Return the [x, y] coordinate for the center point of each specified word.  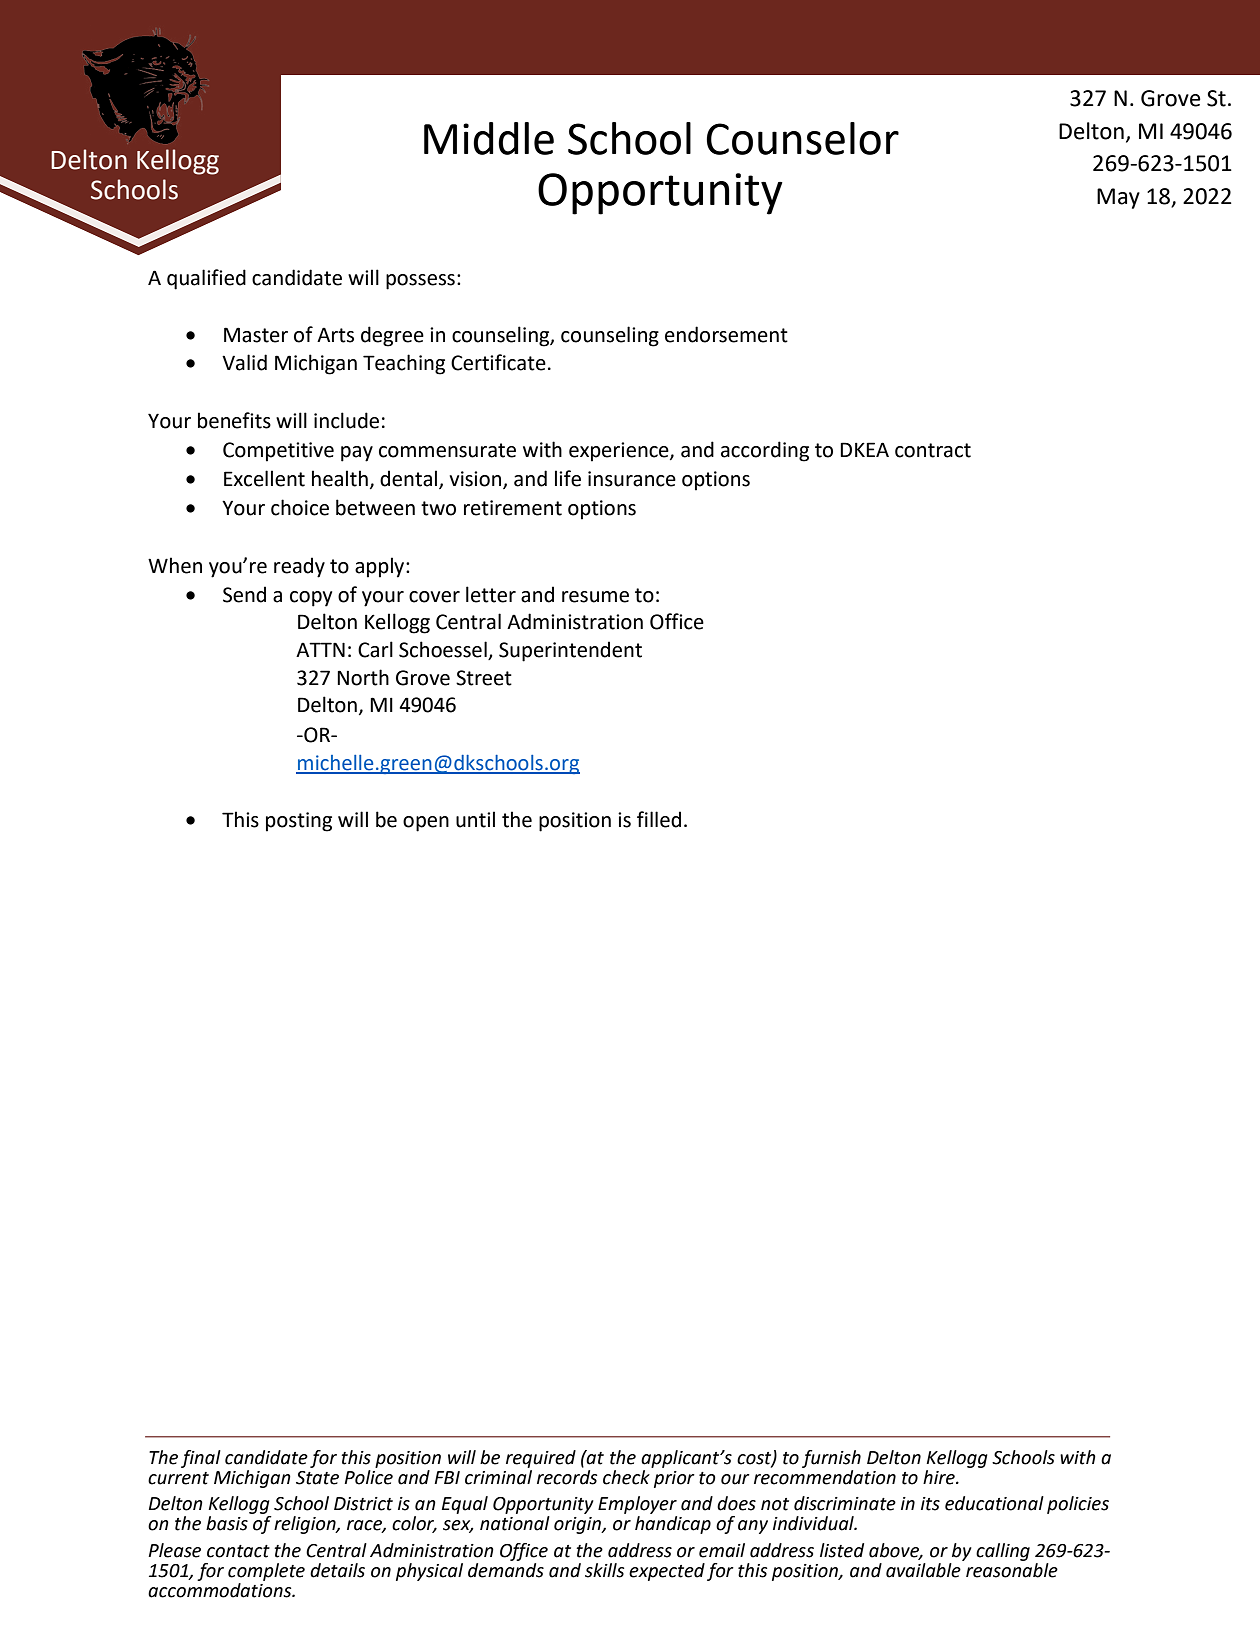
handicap [673, 1525]
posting [299, 822]
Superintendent [570, 651]
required [541, 1459]
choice [300, 507]
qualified [206, 279]
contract [933, 450]
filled [659, 819]
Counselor [802, 138]
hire [940, 1477]
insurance [632, 479]
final [201, 1459]
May [1118, 198]
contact [238, 1551]
